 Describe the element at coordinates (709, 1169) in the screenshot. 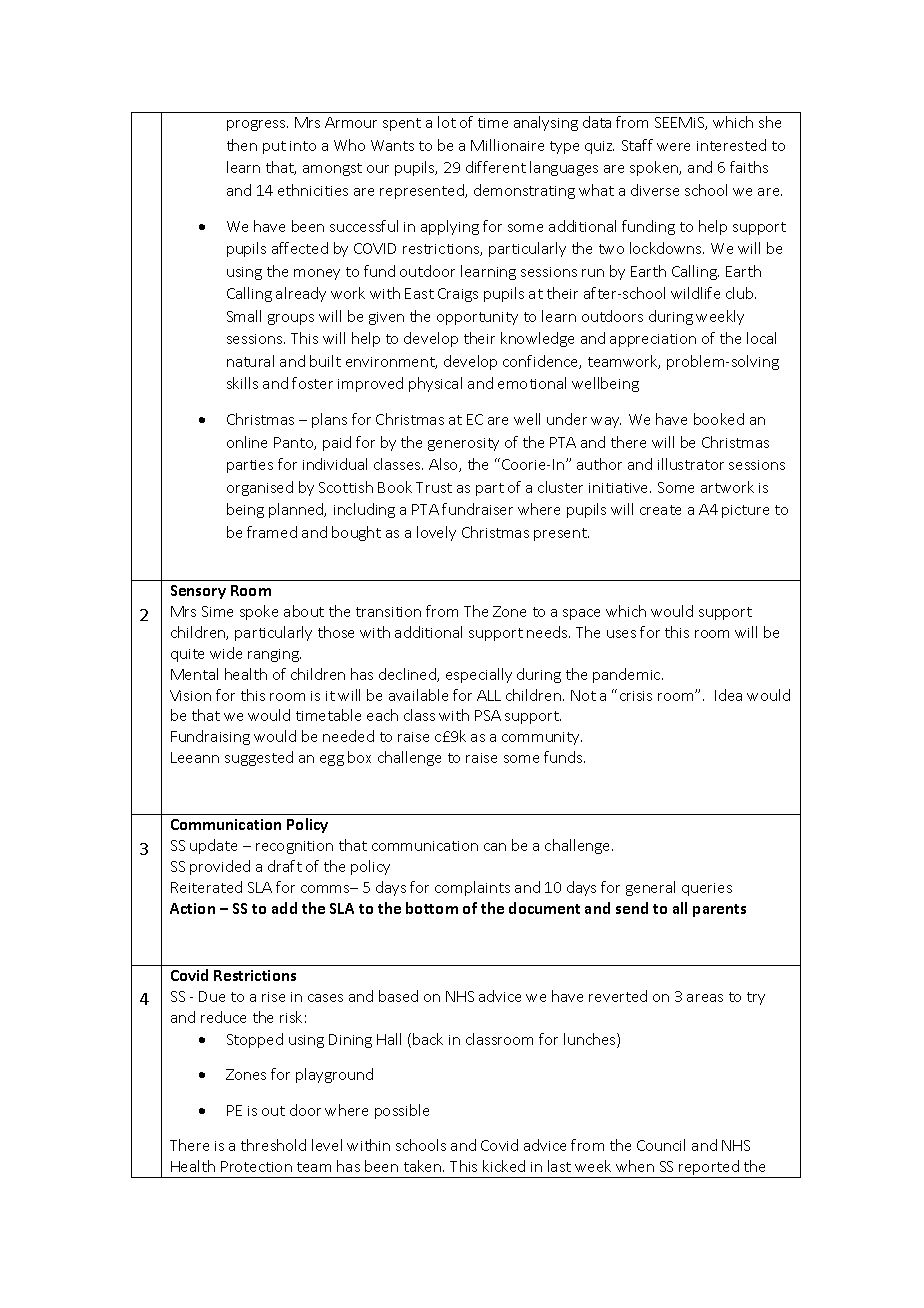

I see `reported` at that location.
